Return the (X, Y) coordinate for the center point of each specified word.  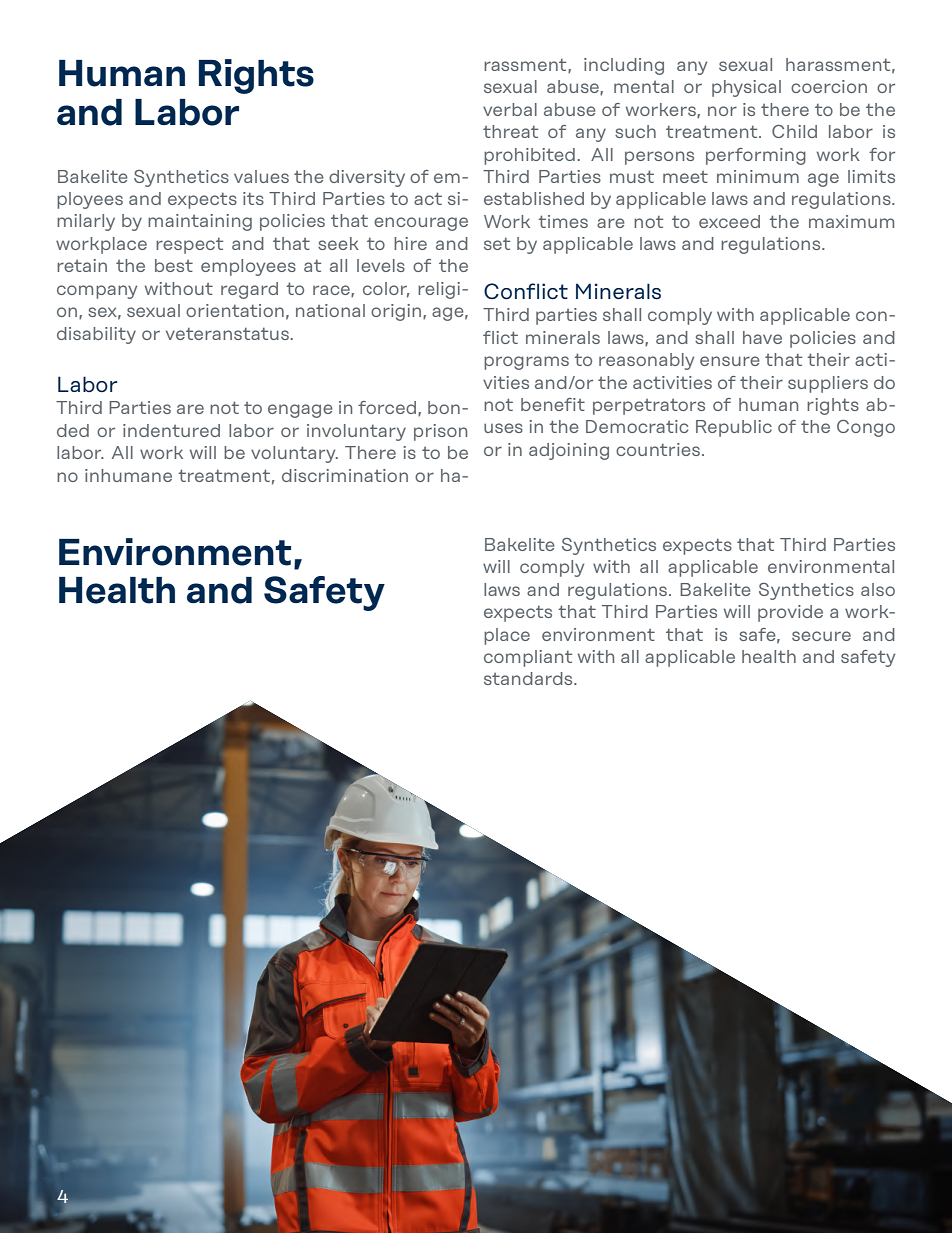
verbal (510, 109)
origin (396, 312)
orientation (235, 310)
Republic (734, 428)
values (261, 176)
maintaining (200, 222)
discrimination (345, 475)
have (762, 337)
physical (746, 88)
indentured (171, 430)
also (878, 589)
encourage (421, 224)
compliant (528, 658)
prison (440, 432)
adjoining (569, 451)
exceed (729, 221)
